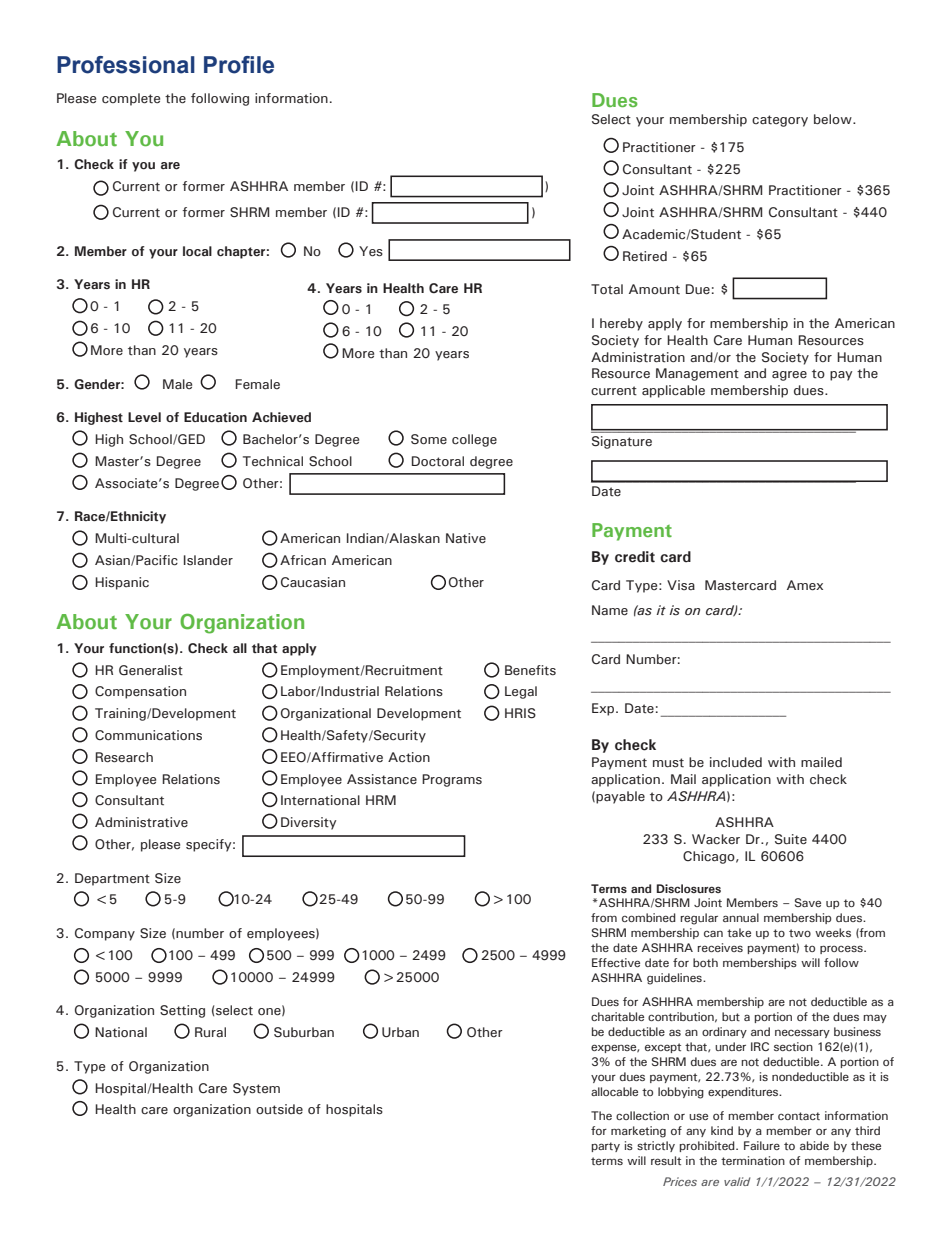  Describe the element at coordinates (521, 692) in the page. I see `Legal` at that location.
